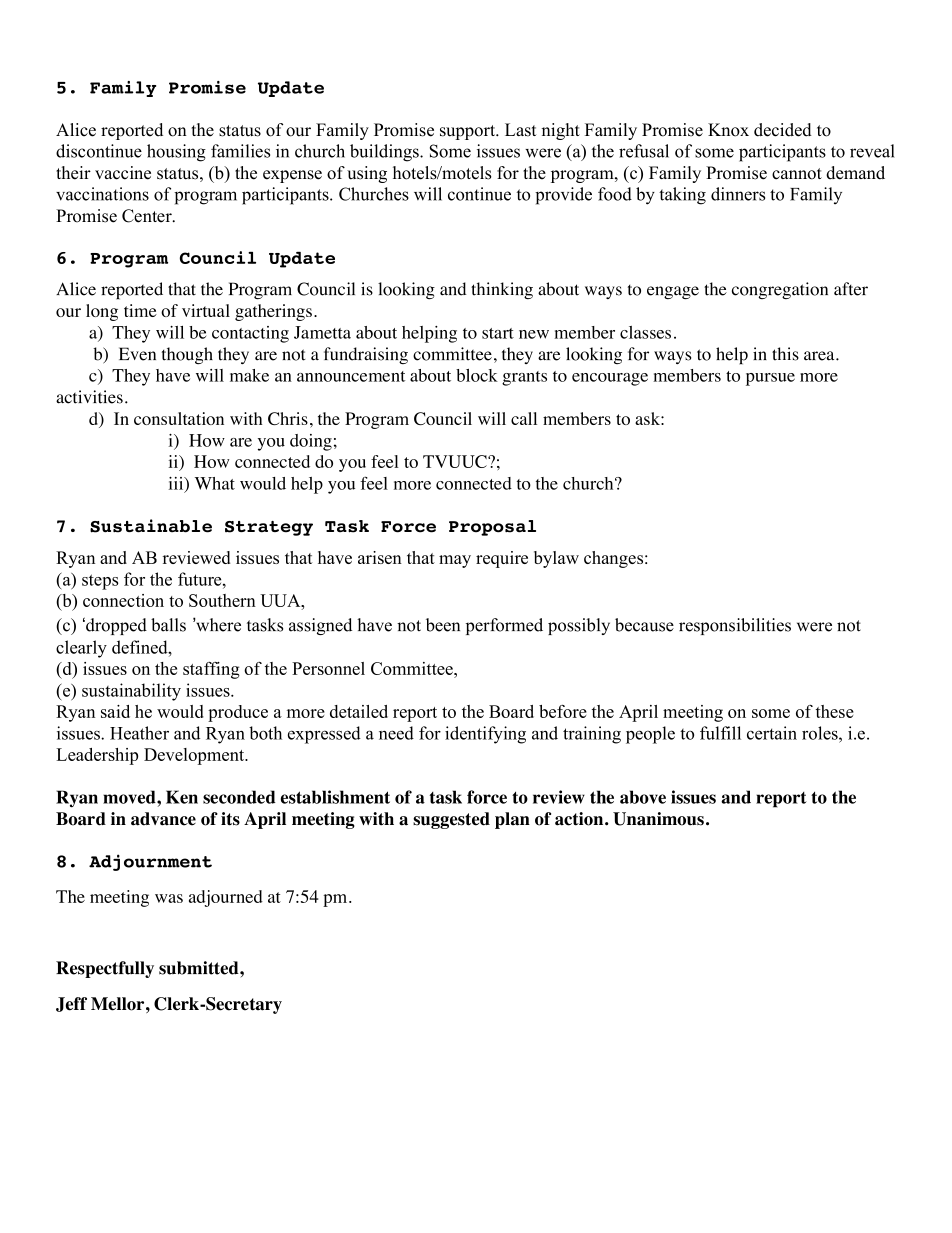 Image resolution: width=952 pixels, height=1233 pixels. What do you see at coordinates (200, 968) in the page?
I see `submitted` at bounding box center [200, 968].
